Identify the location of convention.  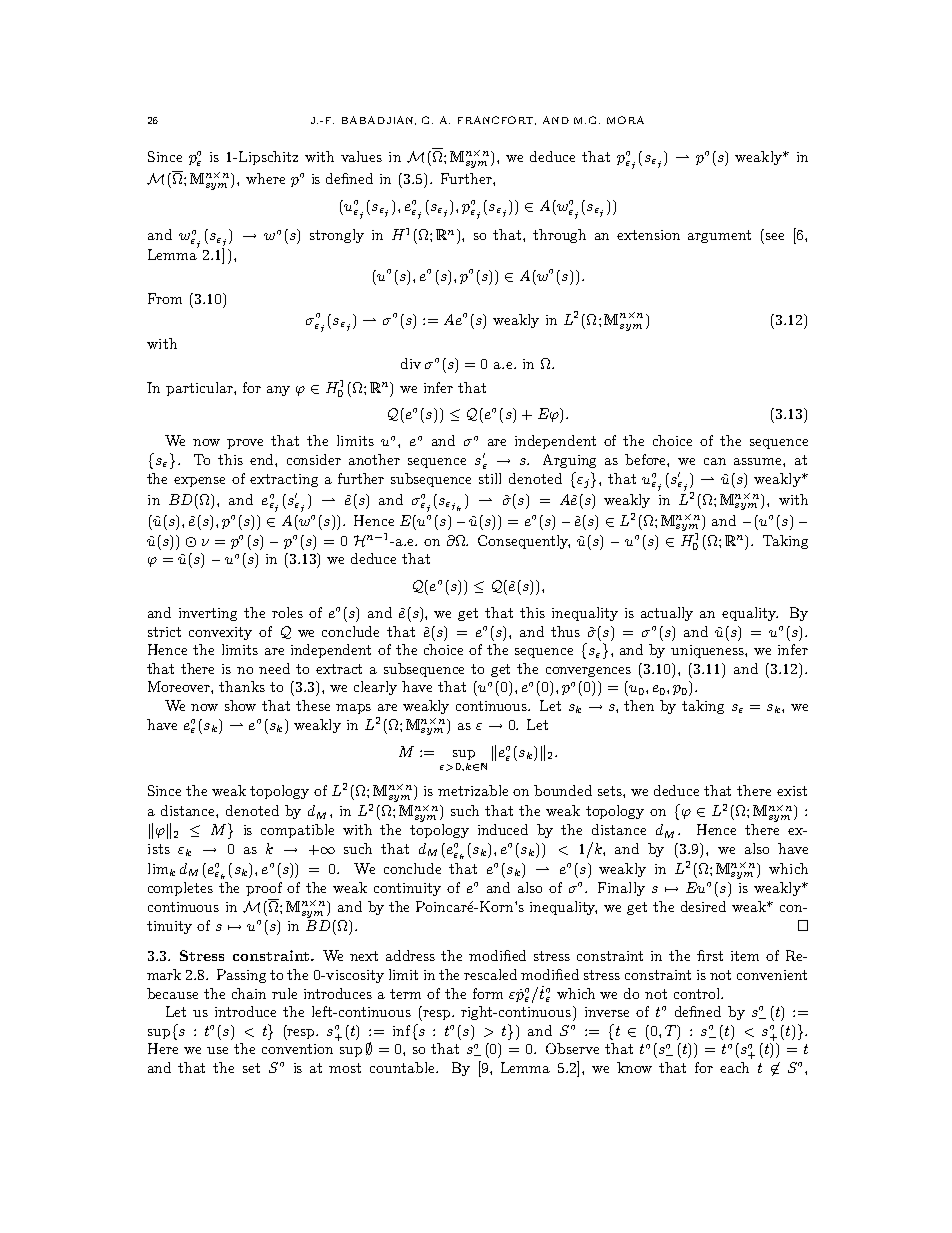
(297, 1049).
